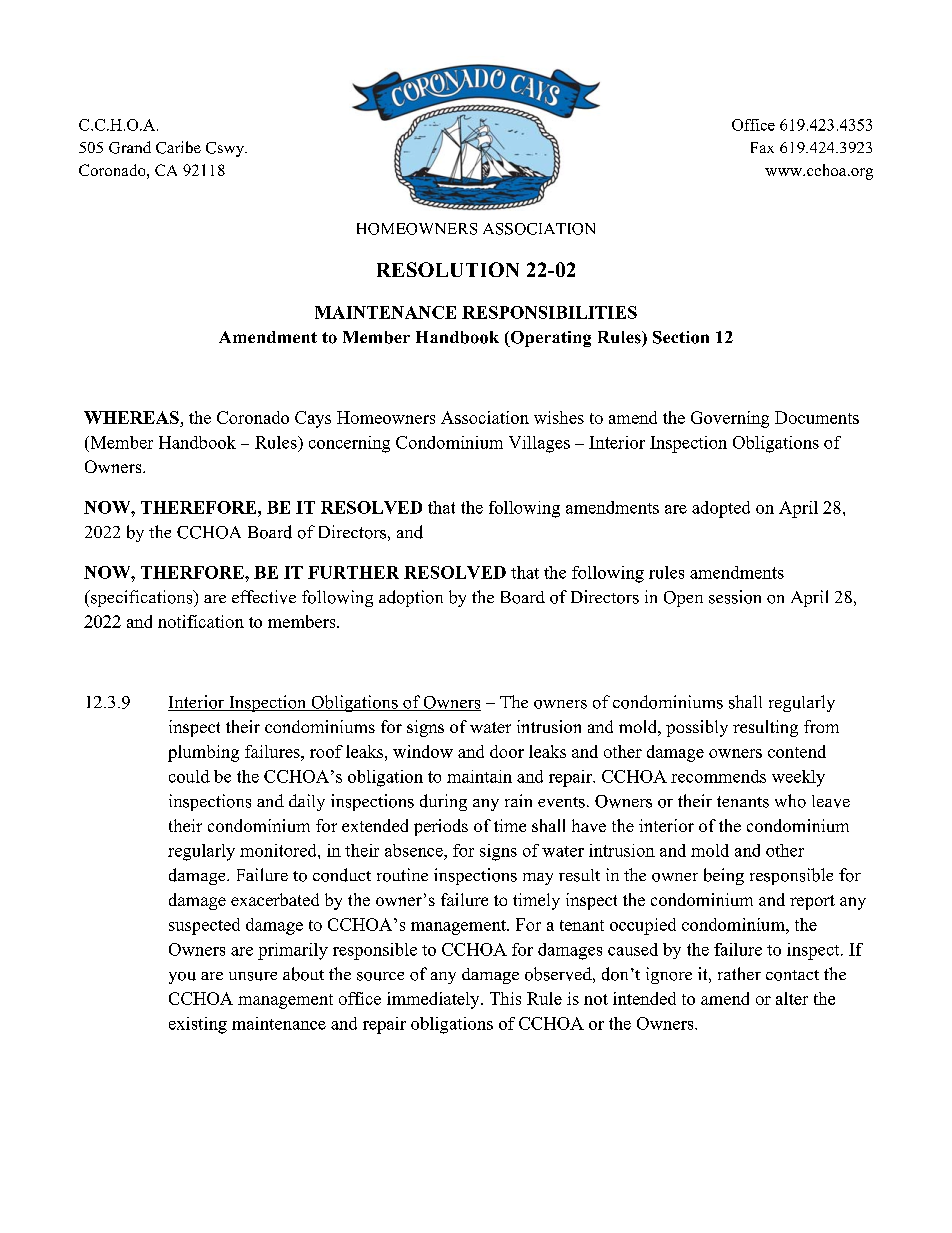  I want to click on maintain, so click(479, 776).
